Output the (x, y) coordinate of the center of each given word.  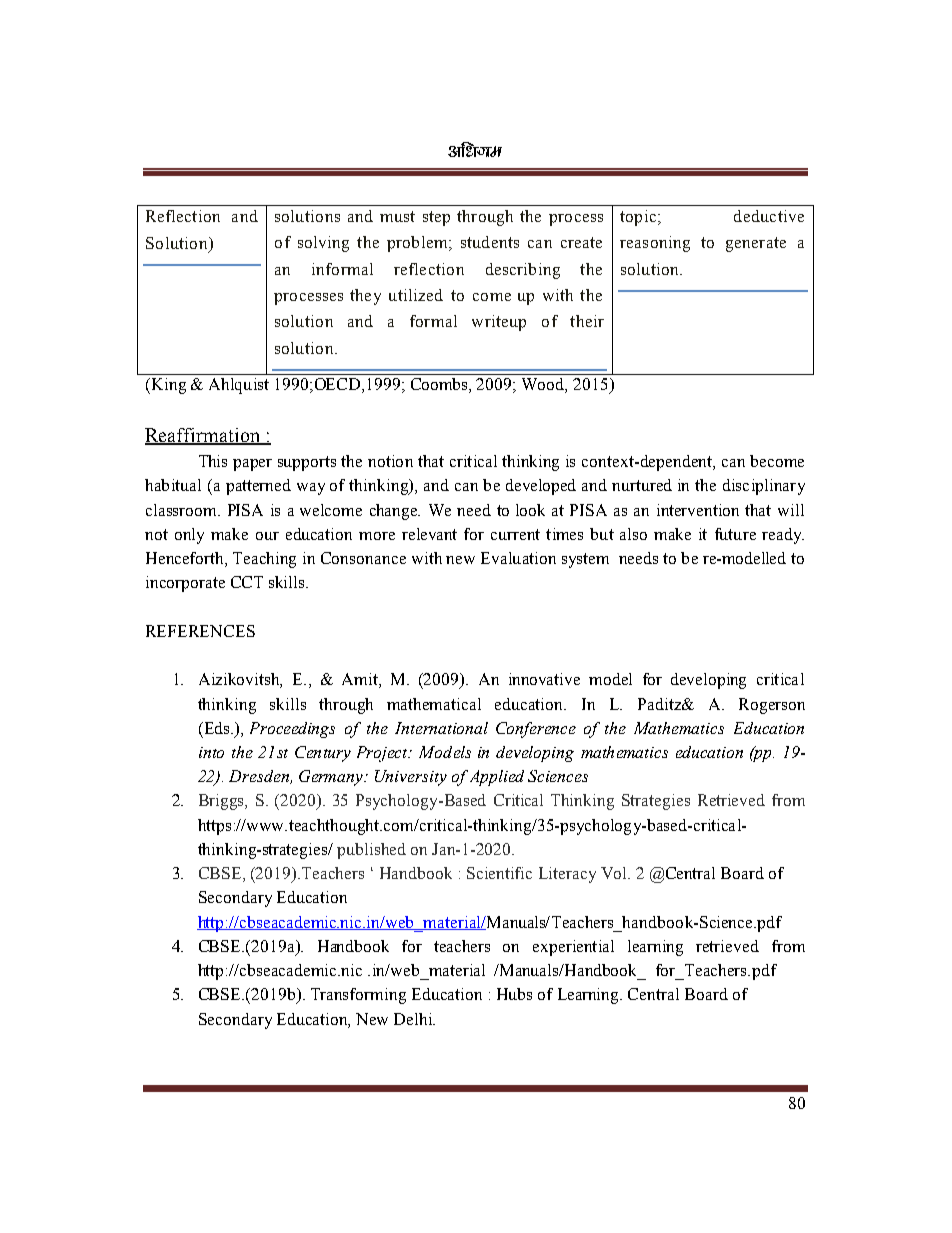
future (735, 534)
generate (756, 244)
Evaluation (518, 558)
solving (323, 244)
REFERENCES (200, 631)
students (490, 242)
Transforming (358, 996)
